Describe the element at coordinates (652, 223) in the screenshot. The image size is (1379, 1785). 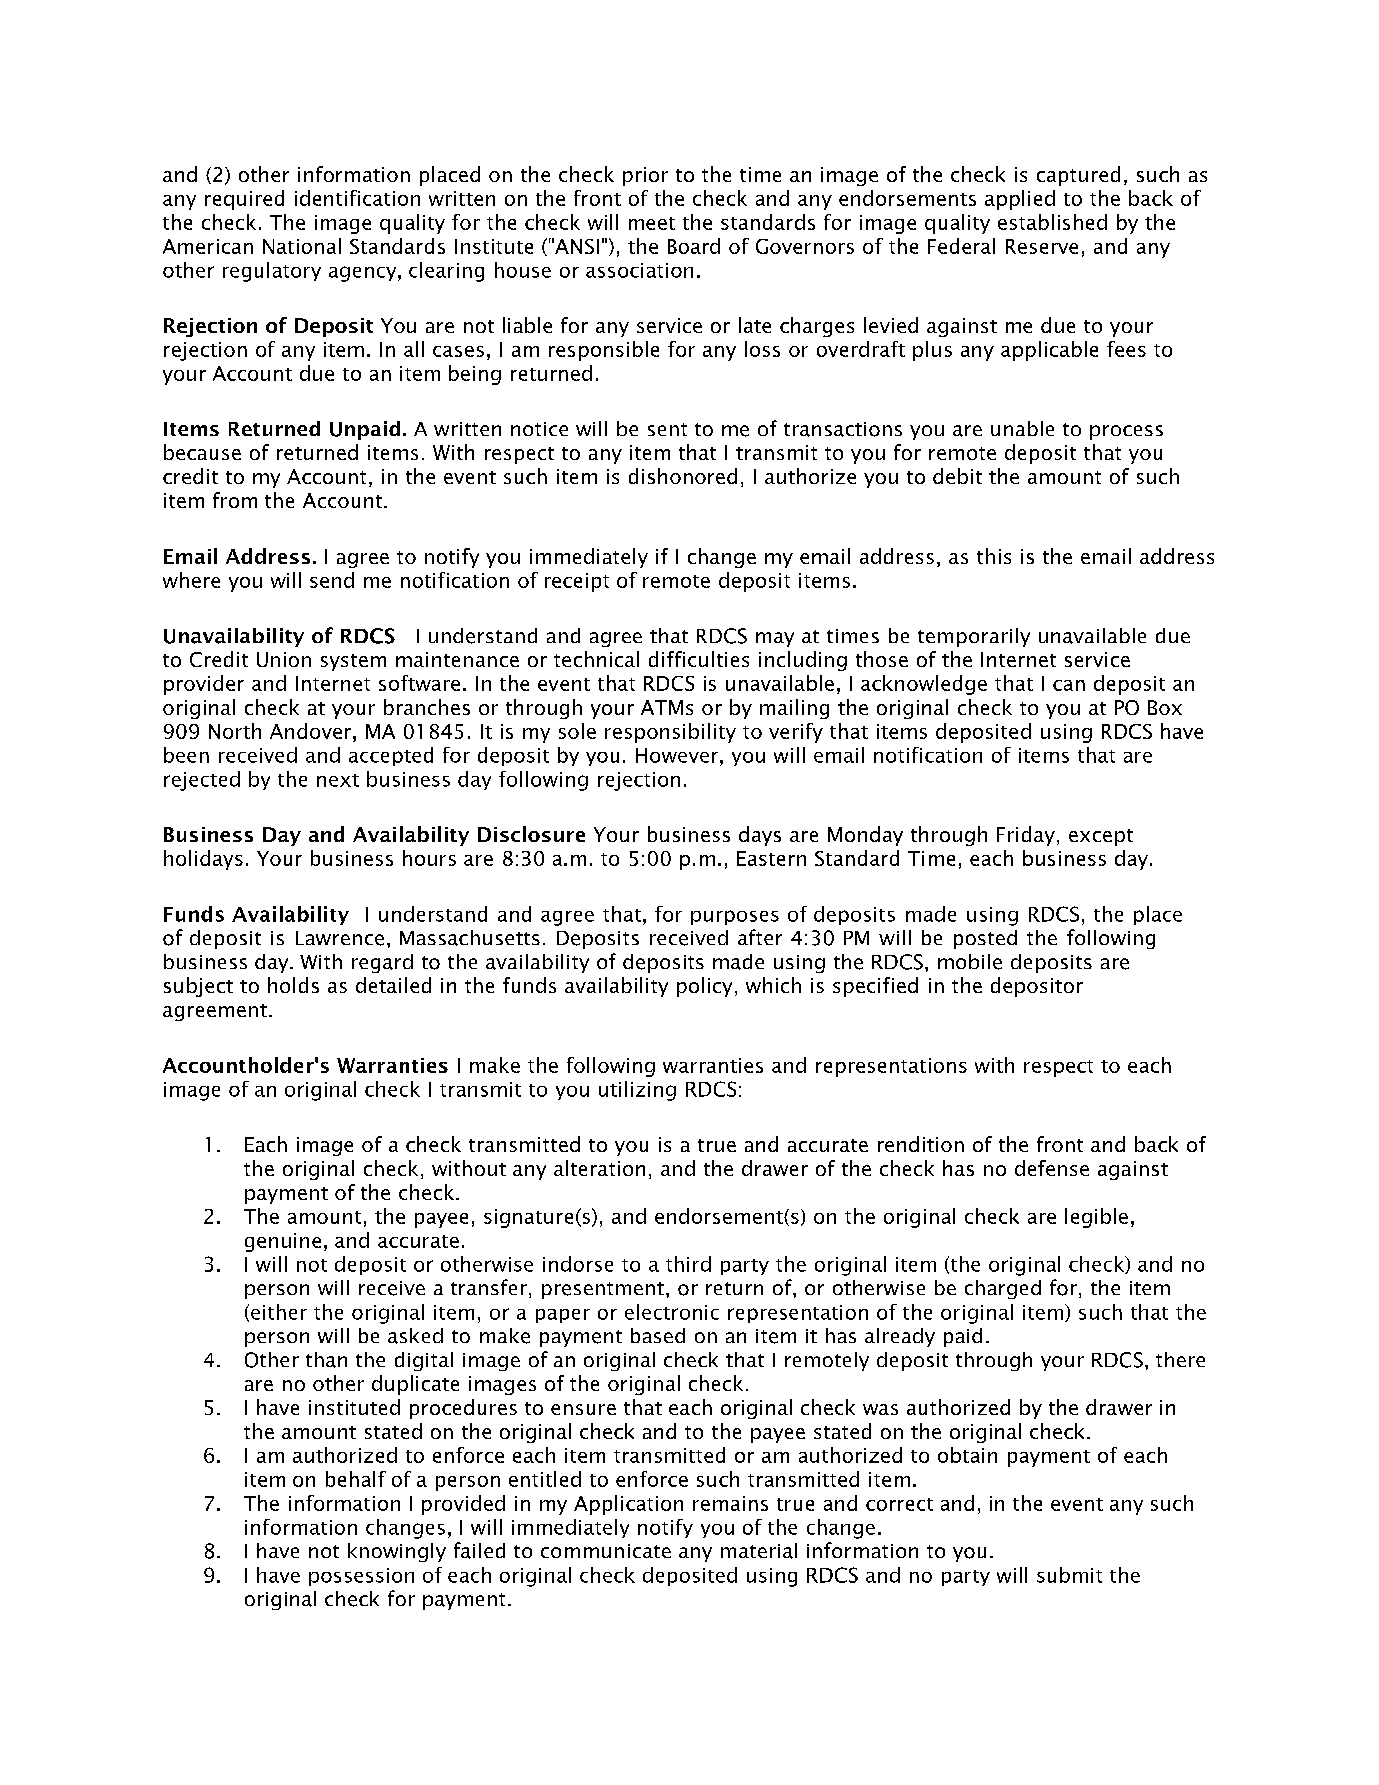
I see `meet` at that location.
